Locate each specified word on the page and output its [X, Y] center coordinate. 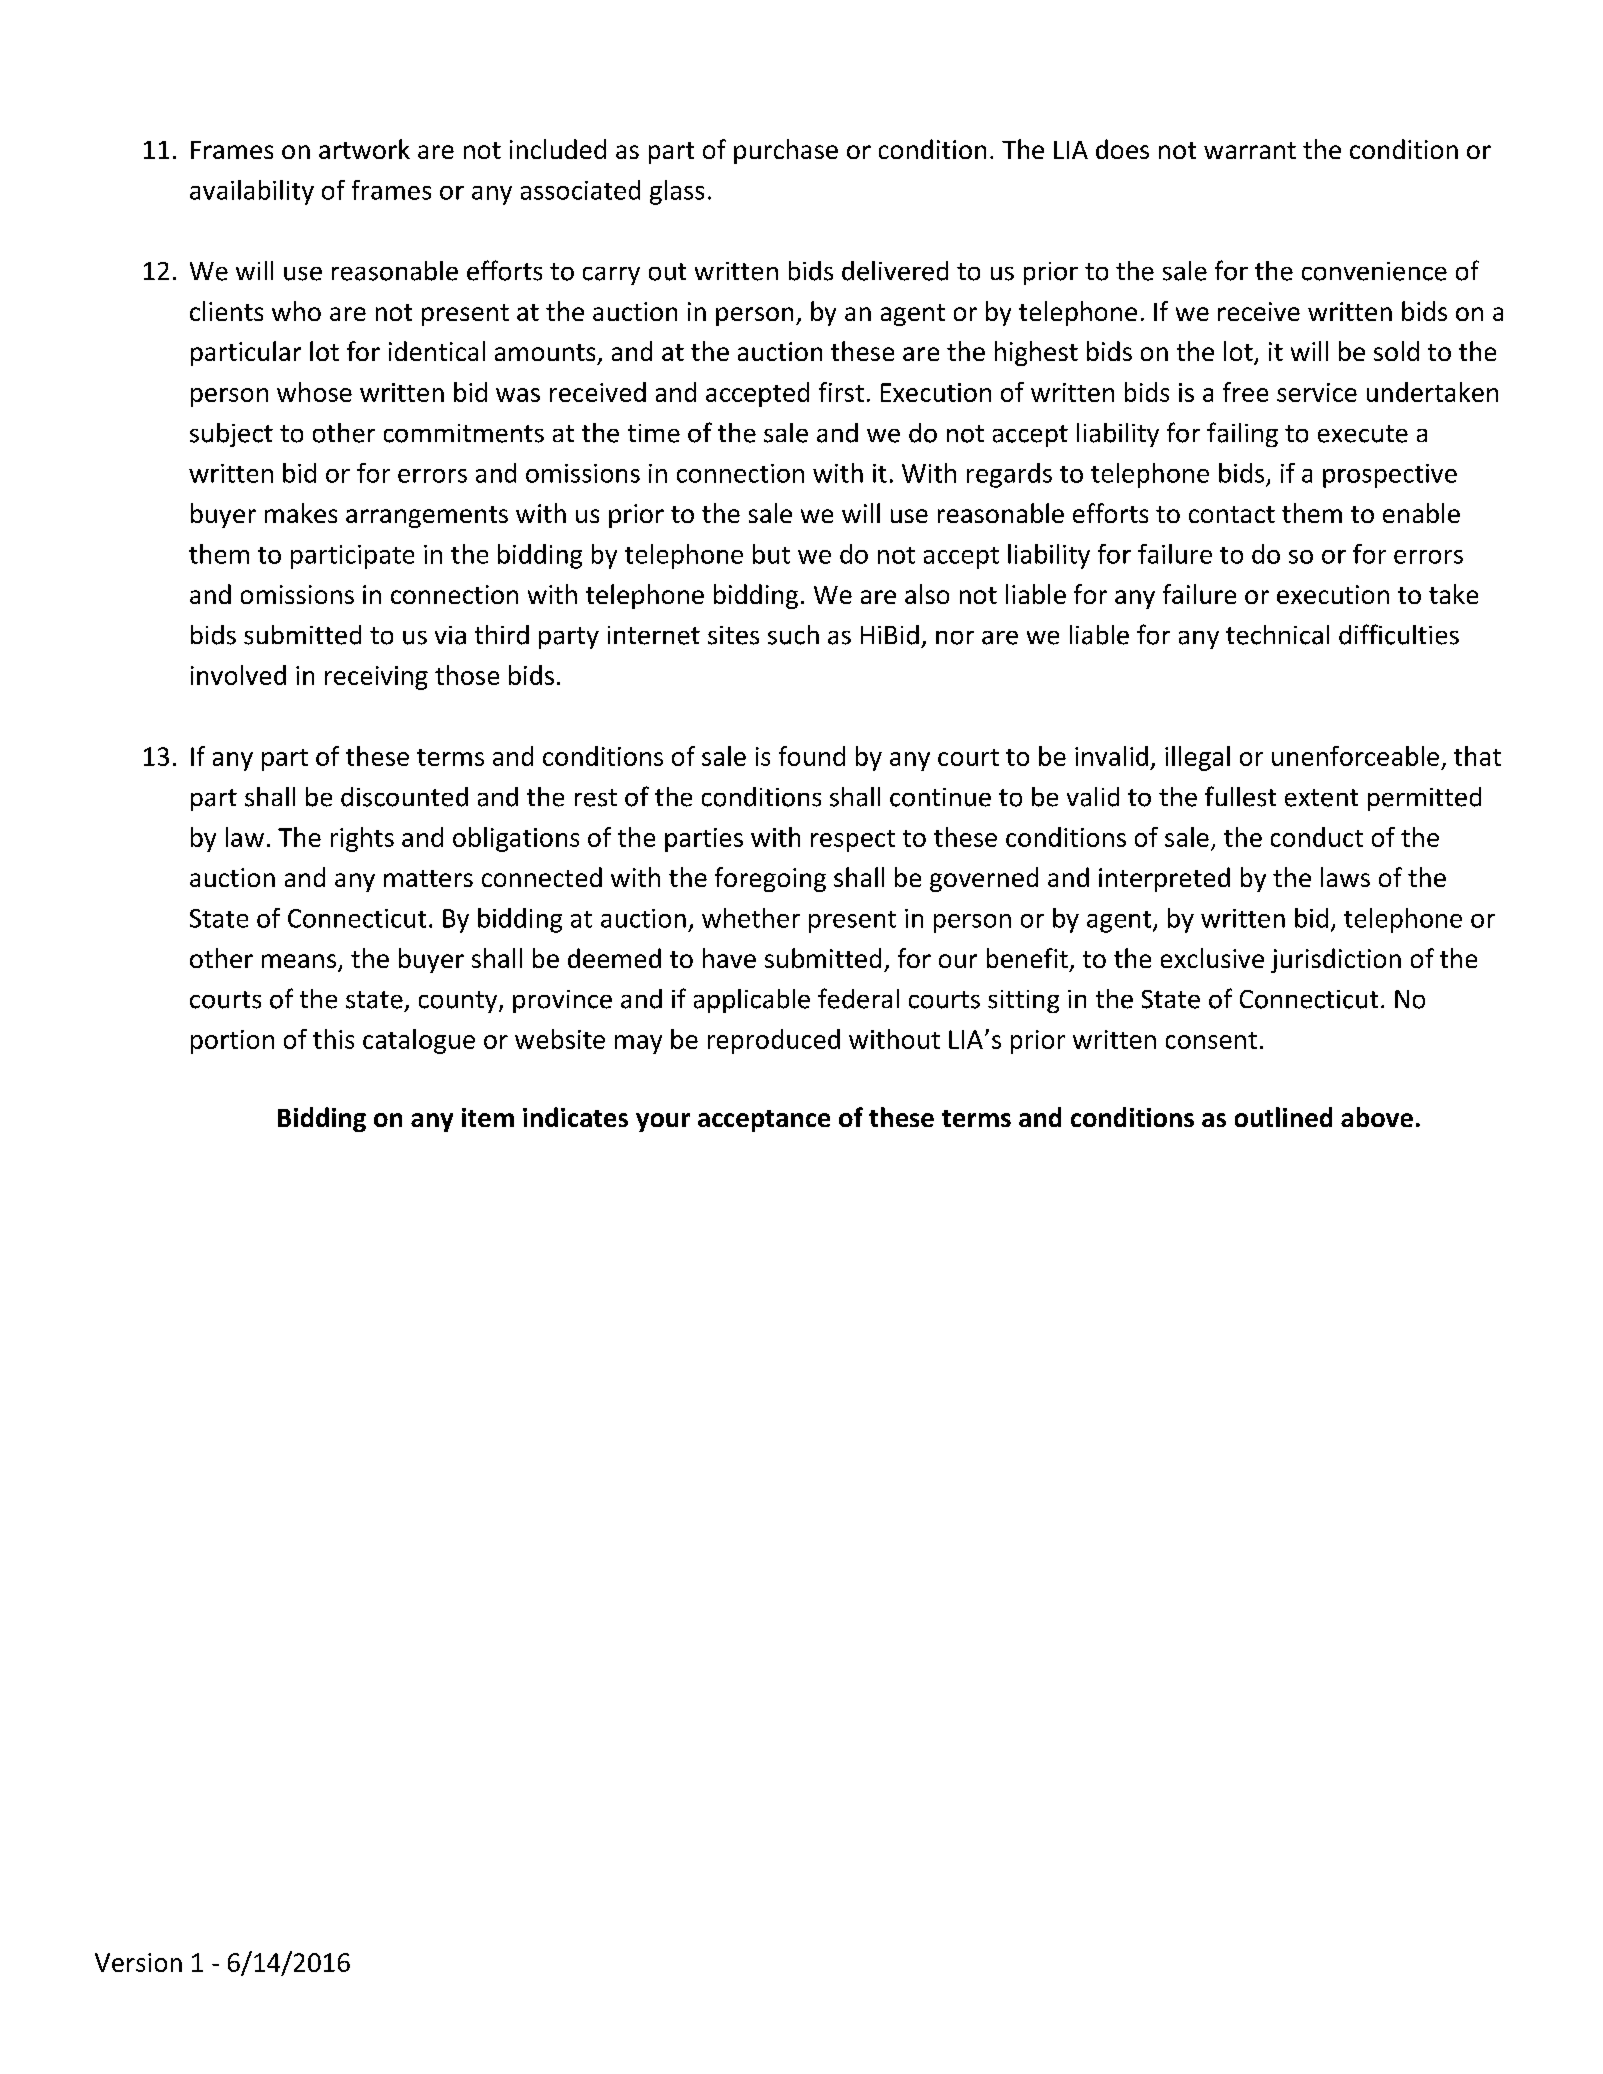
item [488, 1117]
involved [238, 675]
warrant [1250, 150]
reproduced [774, 1041]
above [1377, 1117]
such [793, 635]
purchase [786, 151]
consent [1211, 1040]
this [333, 1039]
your [663, 1122]
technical [1277, 635]
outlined [1283, 1117]
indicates [575, 1117]
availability [252, 192]
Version [138, 1962]
